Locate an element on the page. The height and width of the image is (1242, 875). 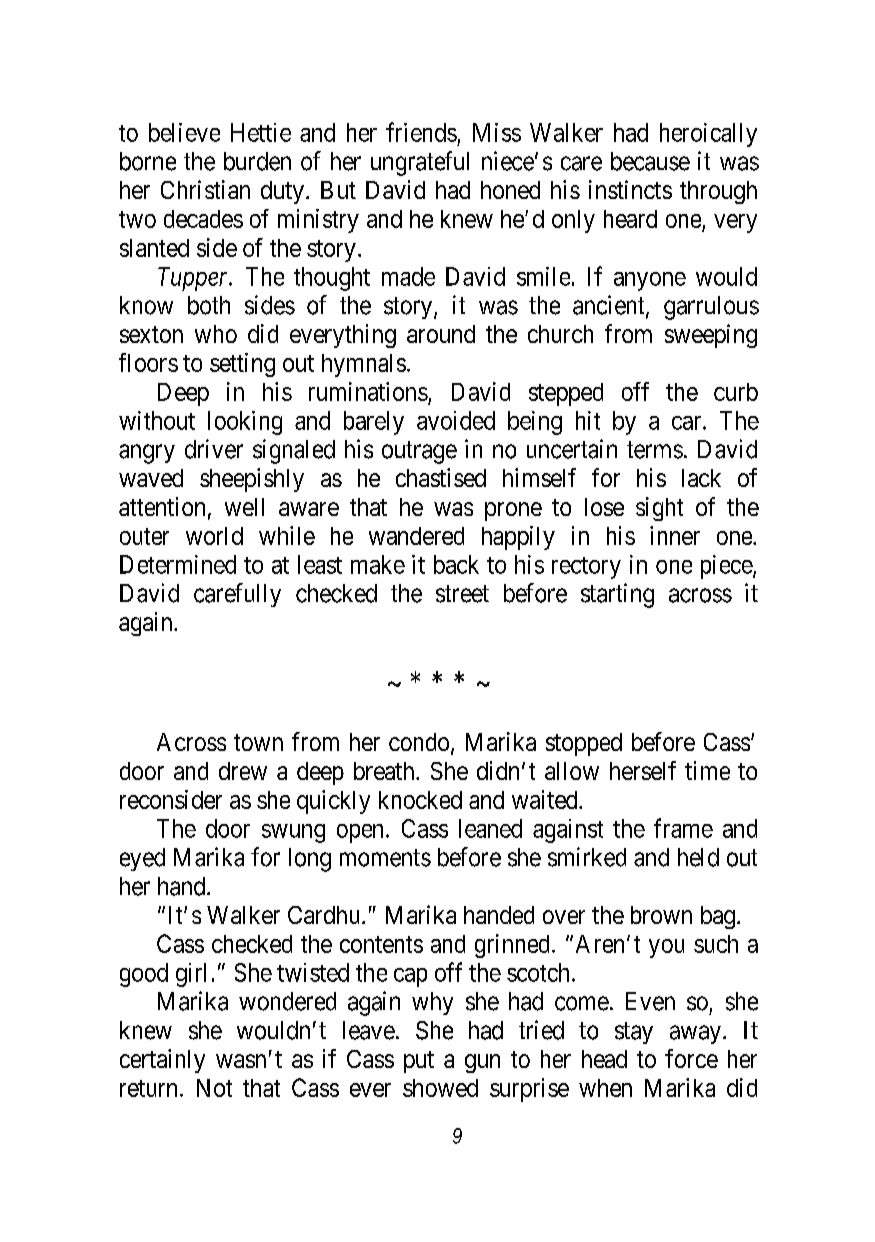
ungrateful is located at coordinates (420, 163).
